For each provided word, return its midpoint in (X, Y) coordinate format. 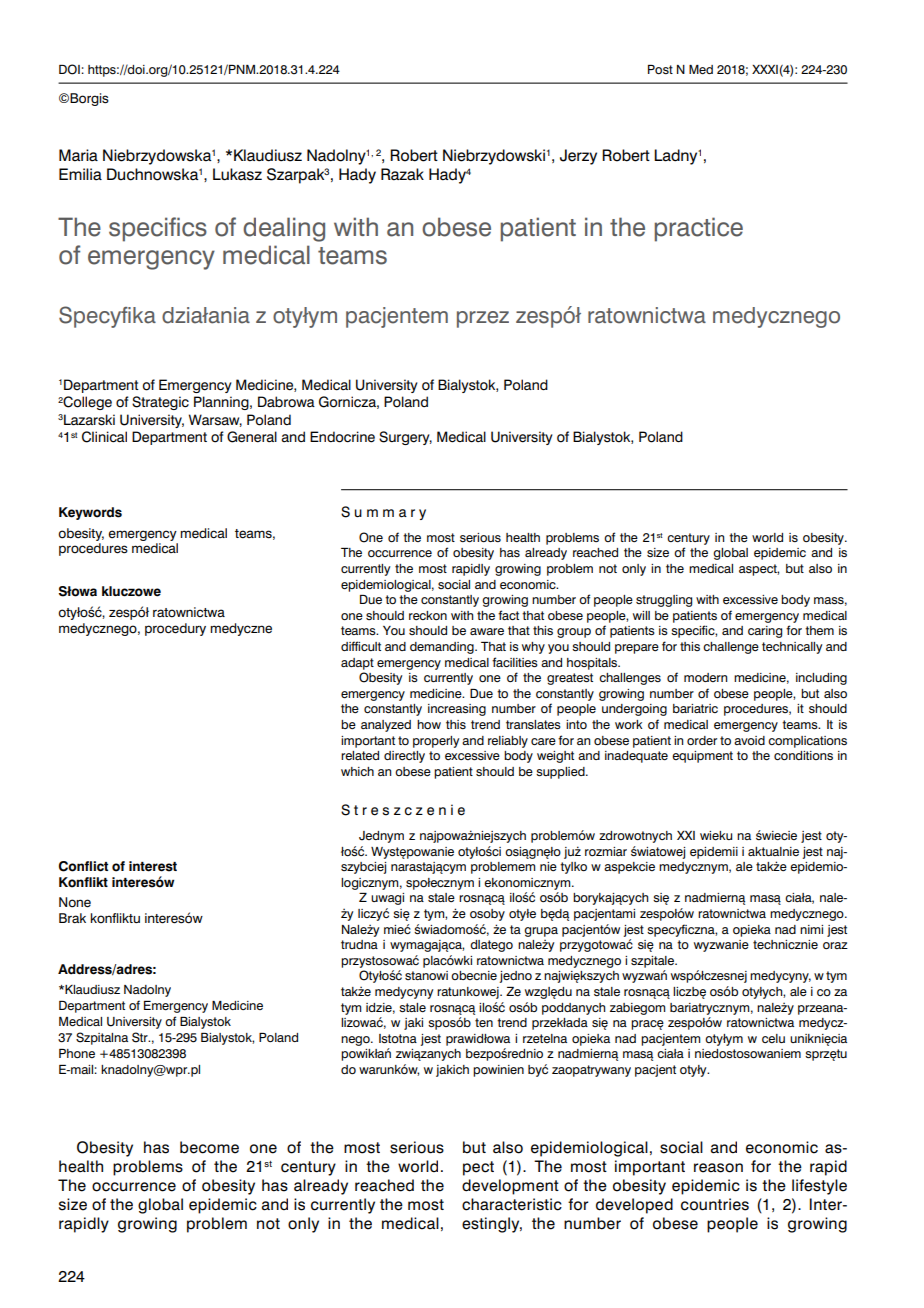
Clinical (104, 437)
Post (660, 69)
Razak (402, 174)
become (209, 1147)
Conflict (83, 866)
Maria (78, 155)
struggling (664, 601)
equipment (702, 757)
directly (404, 757)
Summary (383, 513)
